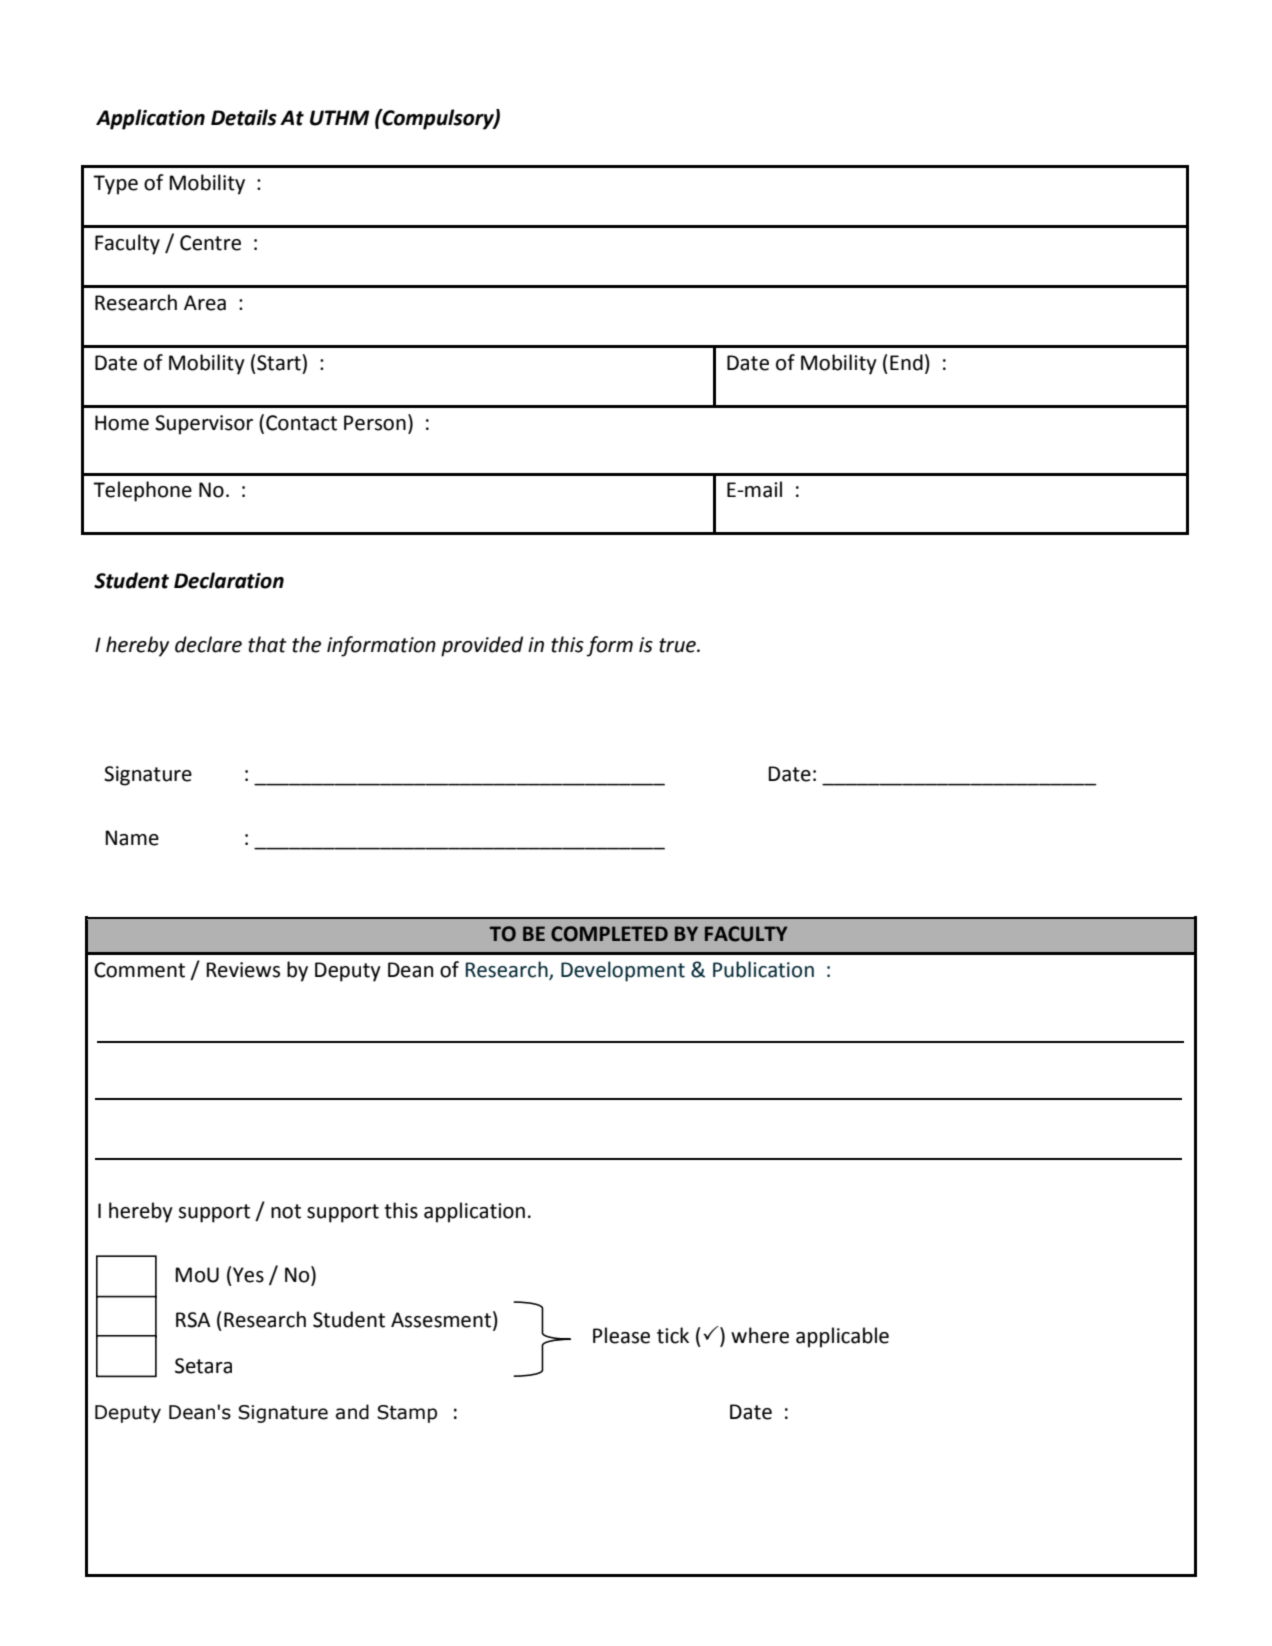 The height and width of the page is (1646, 1272). I want to click on End, so click(906, 362).
